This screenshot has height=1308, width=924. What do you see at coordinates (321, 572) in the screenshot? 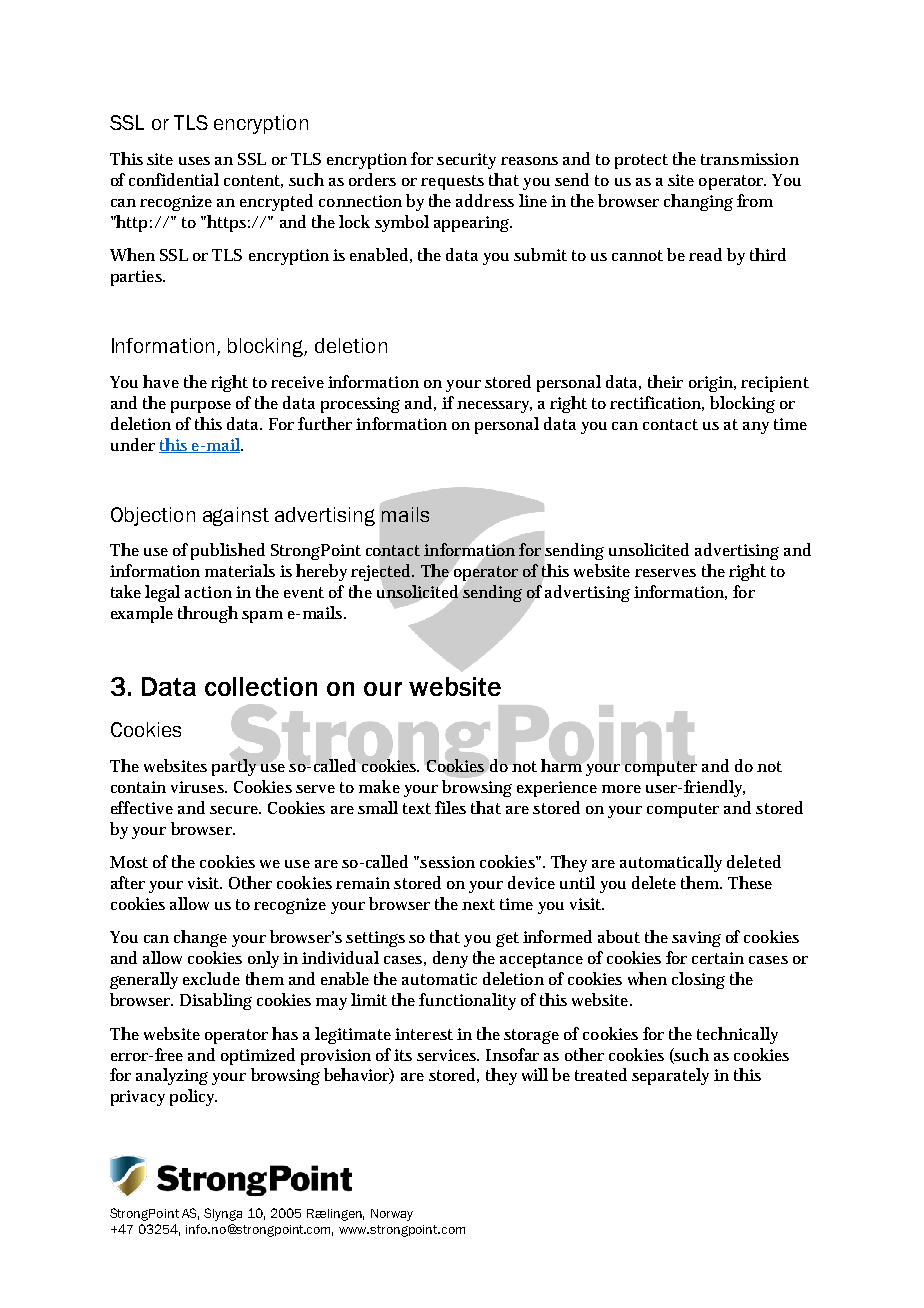
I see `hereby` at bounding box center [321, 572].
